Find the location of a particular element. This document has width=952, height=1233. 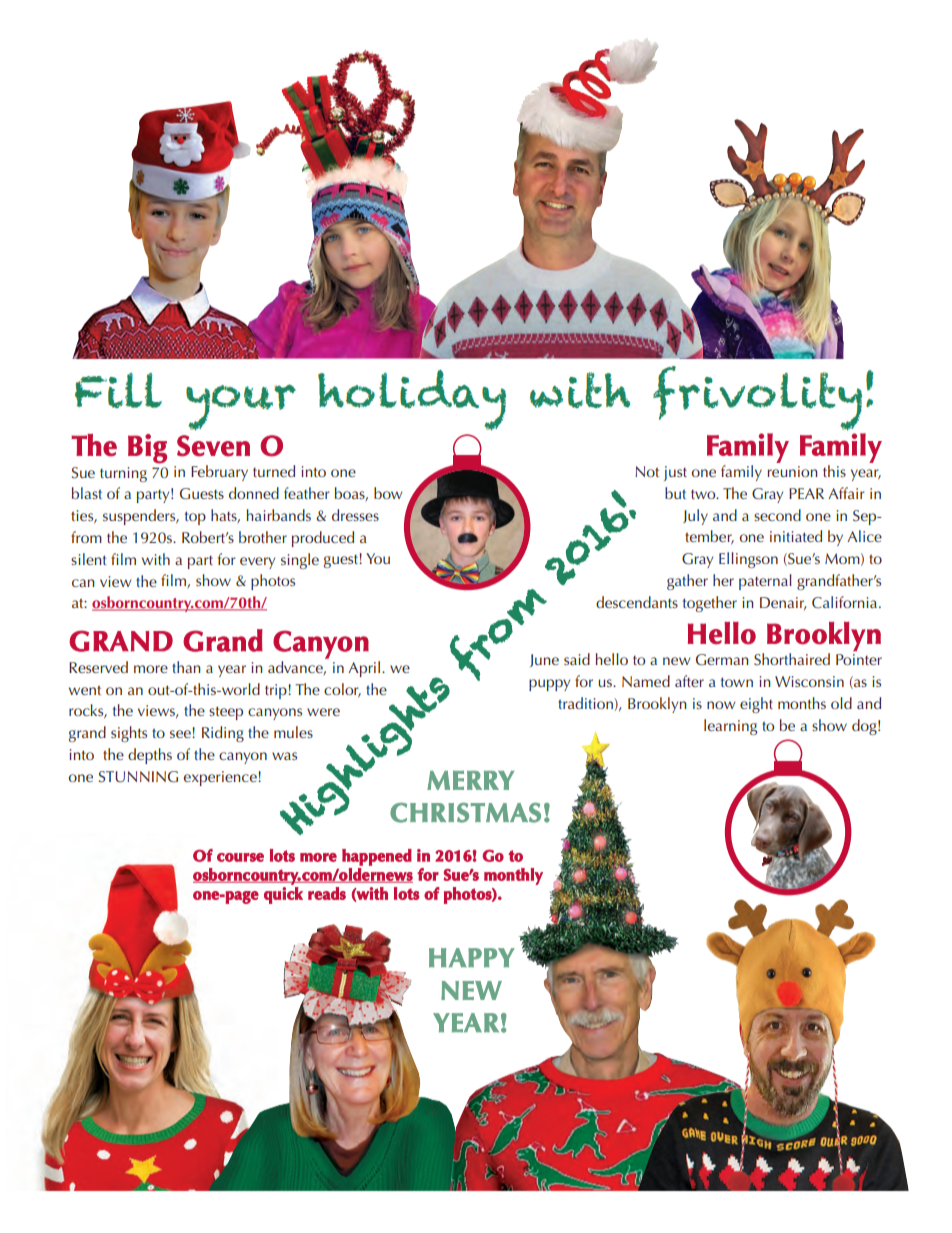

HAPPY is located at coordinates (472, 958).
